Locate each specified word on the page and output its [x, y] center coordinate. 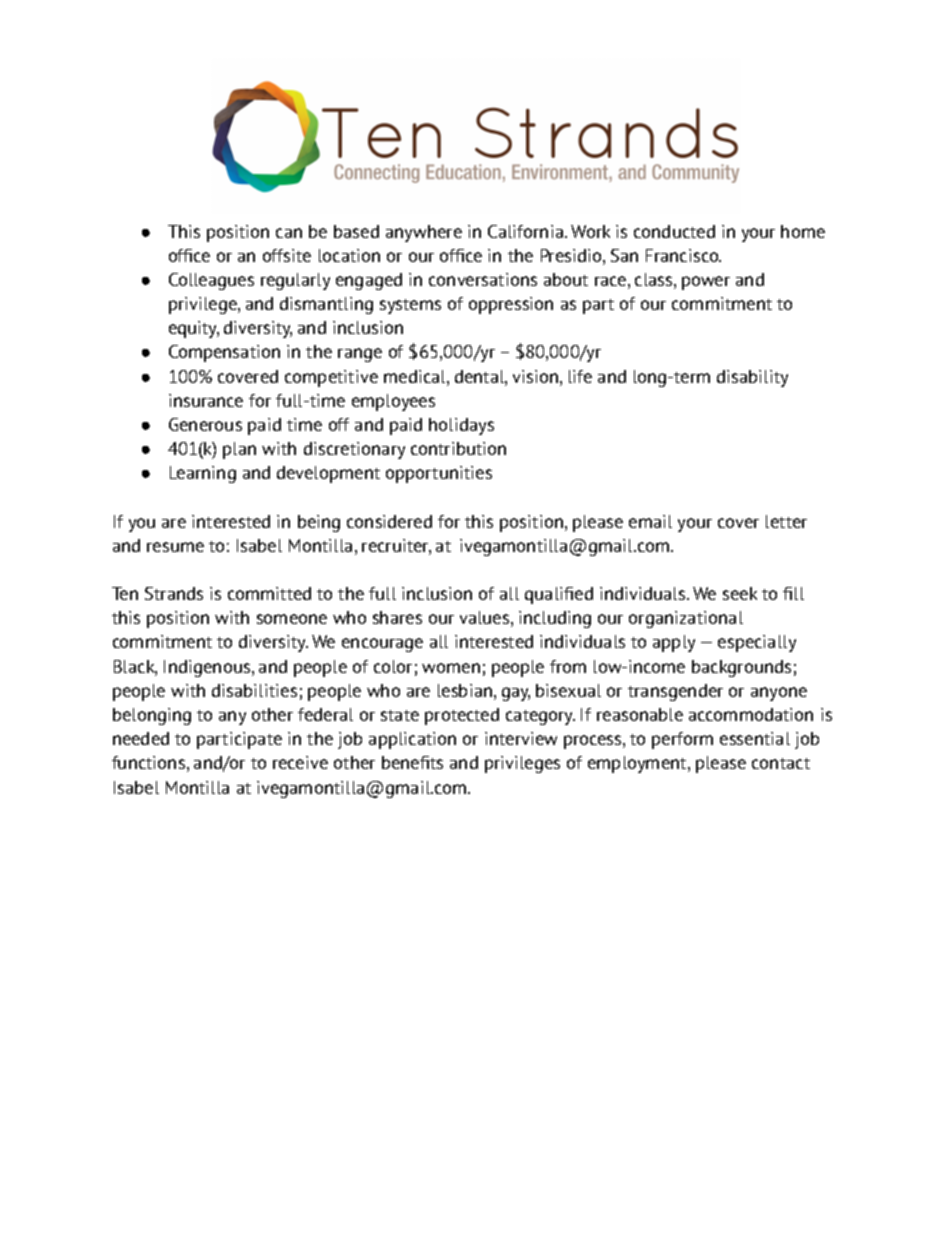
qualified [559, 595]
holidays [461, 426]
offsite [287, 255]
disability [752, 378]
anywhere [424, 233]
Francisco [683, 255]
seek [740, 593]
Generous [205, 424]
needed [141, 738]
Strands [174, 593]
